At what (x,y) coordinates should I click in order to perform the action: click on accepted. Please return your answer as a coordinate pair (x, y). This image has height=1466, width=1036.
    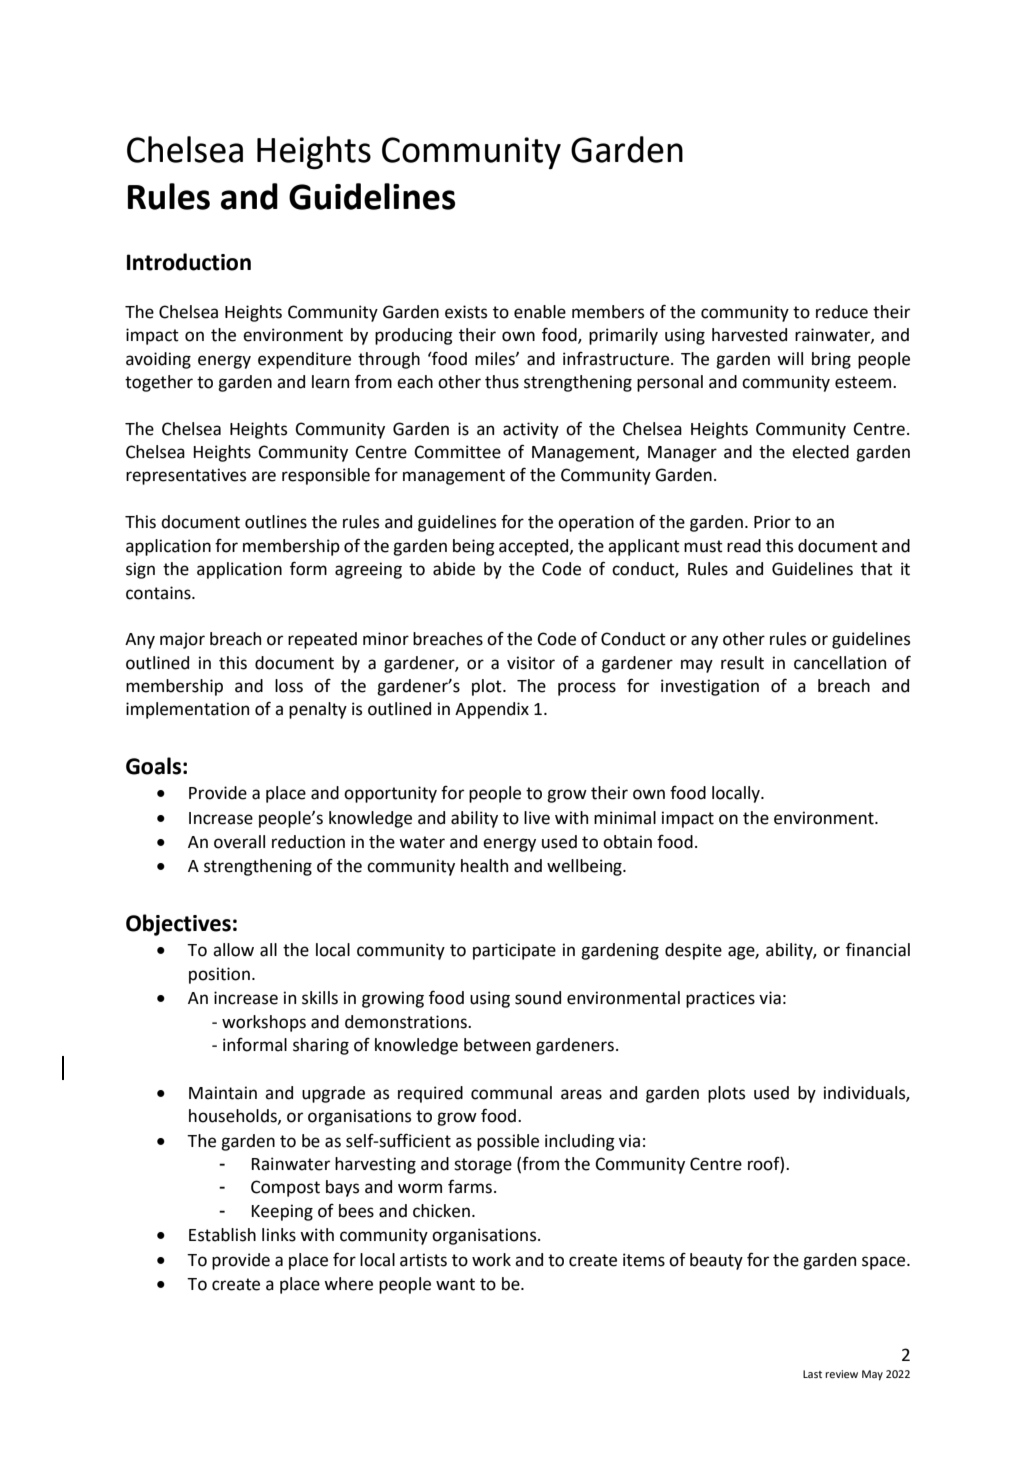
    Looking at the image, I should click on (535, 547).
